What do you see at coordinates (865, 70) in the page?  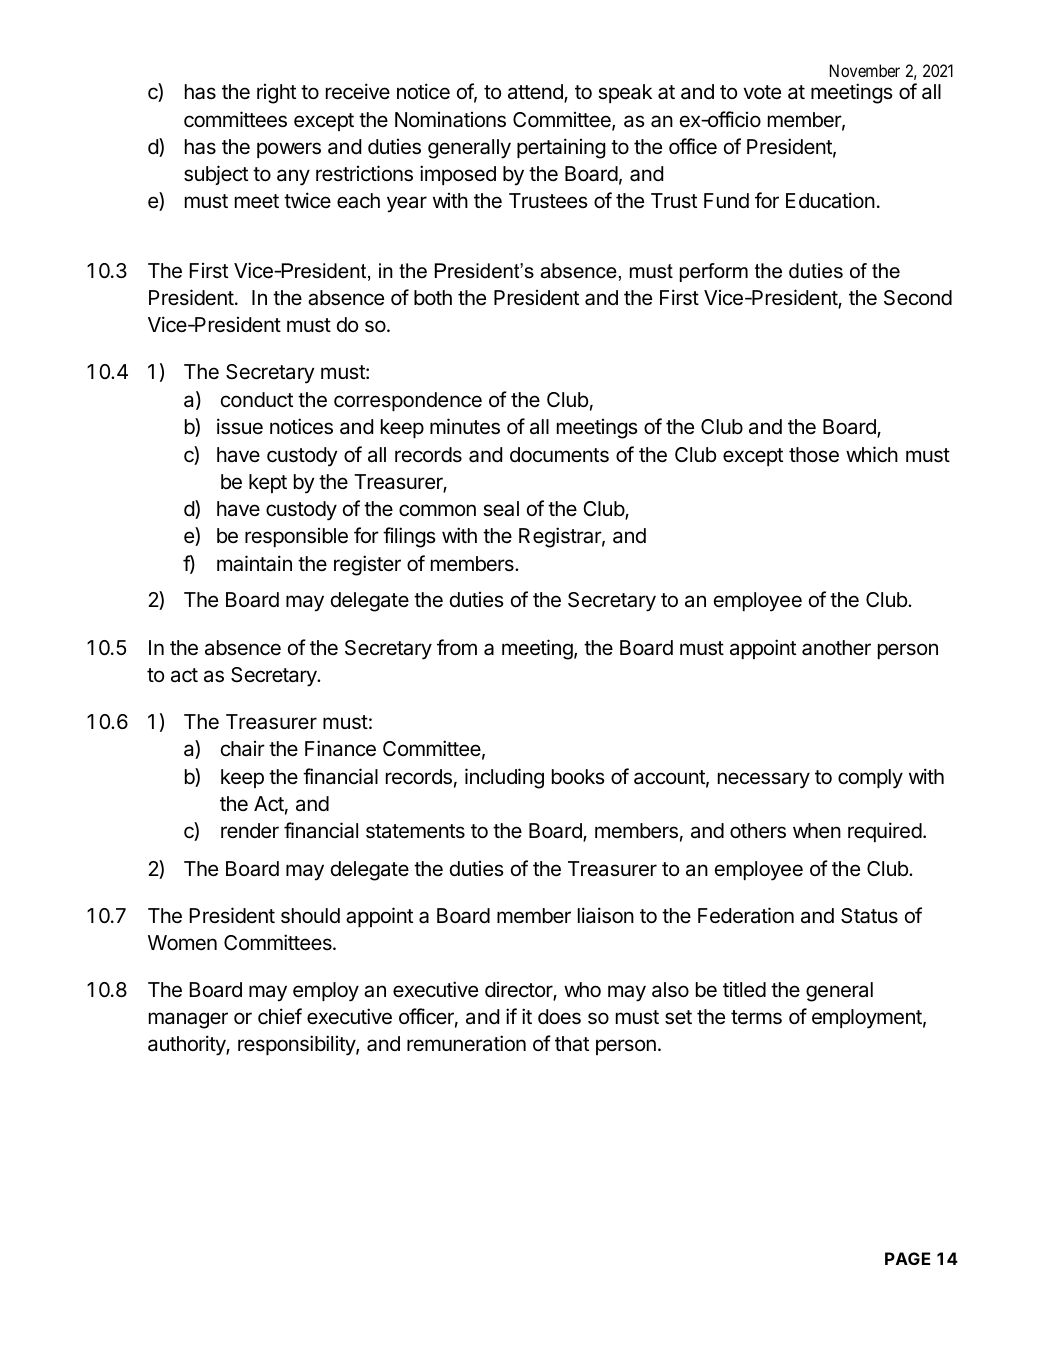 I see `November` at bounding box center [865, 70].
